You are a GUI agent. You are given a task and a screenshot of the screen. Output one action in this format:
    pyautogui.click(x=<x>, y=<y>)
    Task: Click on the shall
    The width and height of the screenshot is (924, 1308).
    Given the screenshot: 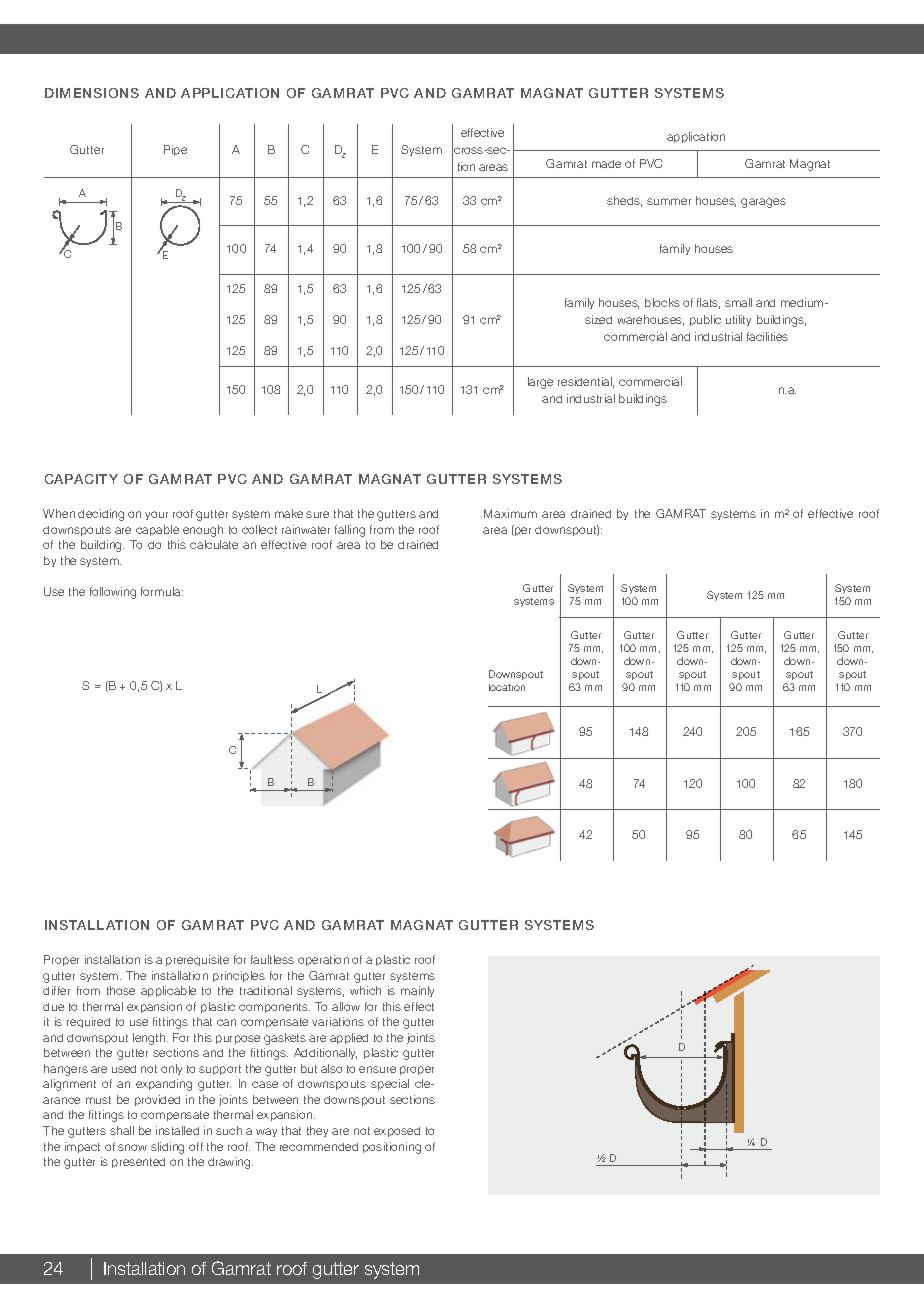 What is the action you would take?
    pyautogui.click(x=122, y=1130)
